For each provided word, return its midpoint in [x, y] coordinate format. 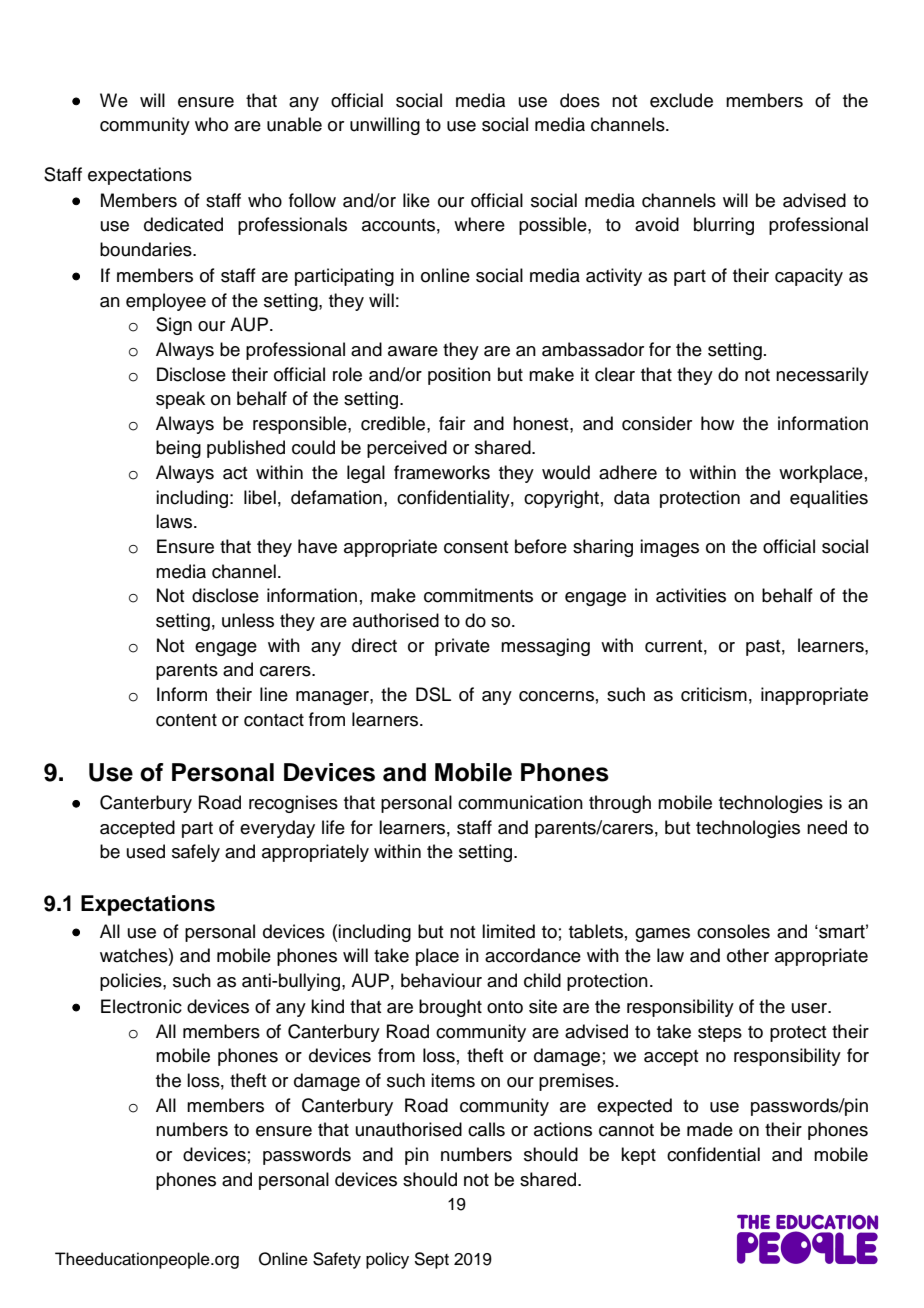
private [462, 647]
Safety [337, 1260]
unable [294, 124]
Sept [431, 1260]
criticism [714, 694]
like [416, 200]
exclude [681, 100]
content [186, 720]
